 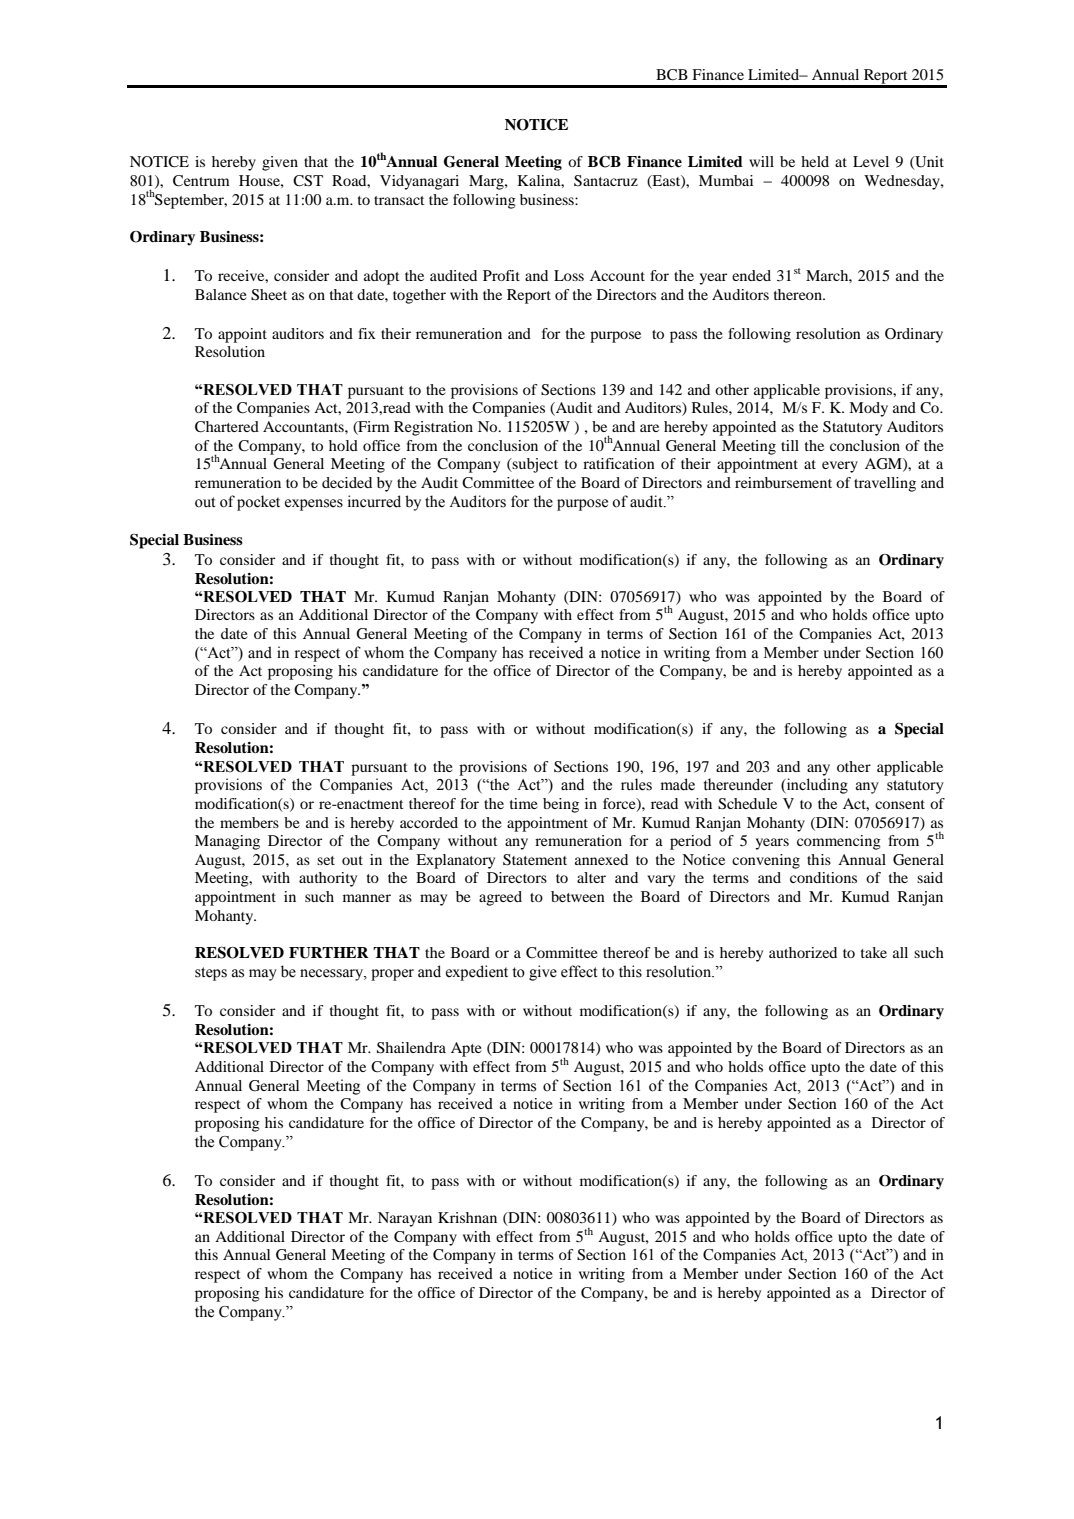 What do you see at coordinates (874, 952) in the screenshot?
I see `take` at bounding box center [874, 952].
